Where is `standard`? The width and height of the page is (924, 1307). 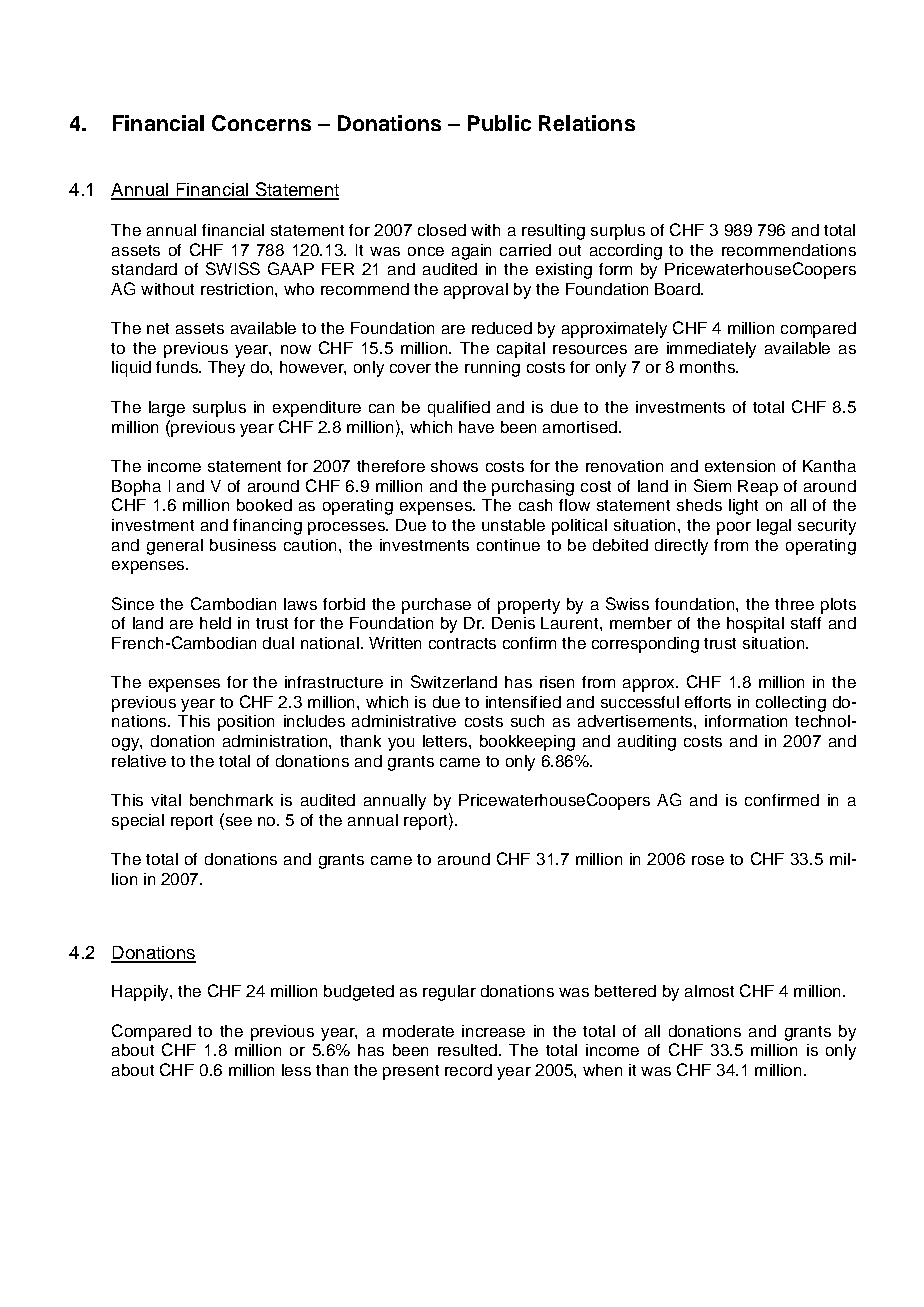
standard is located at coordinates (144, 269).
